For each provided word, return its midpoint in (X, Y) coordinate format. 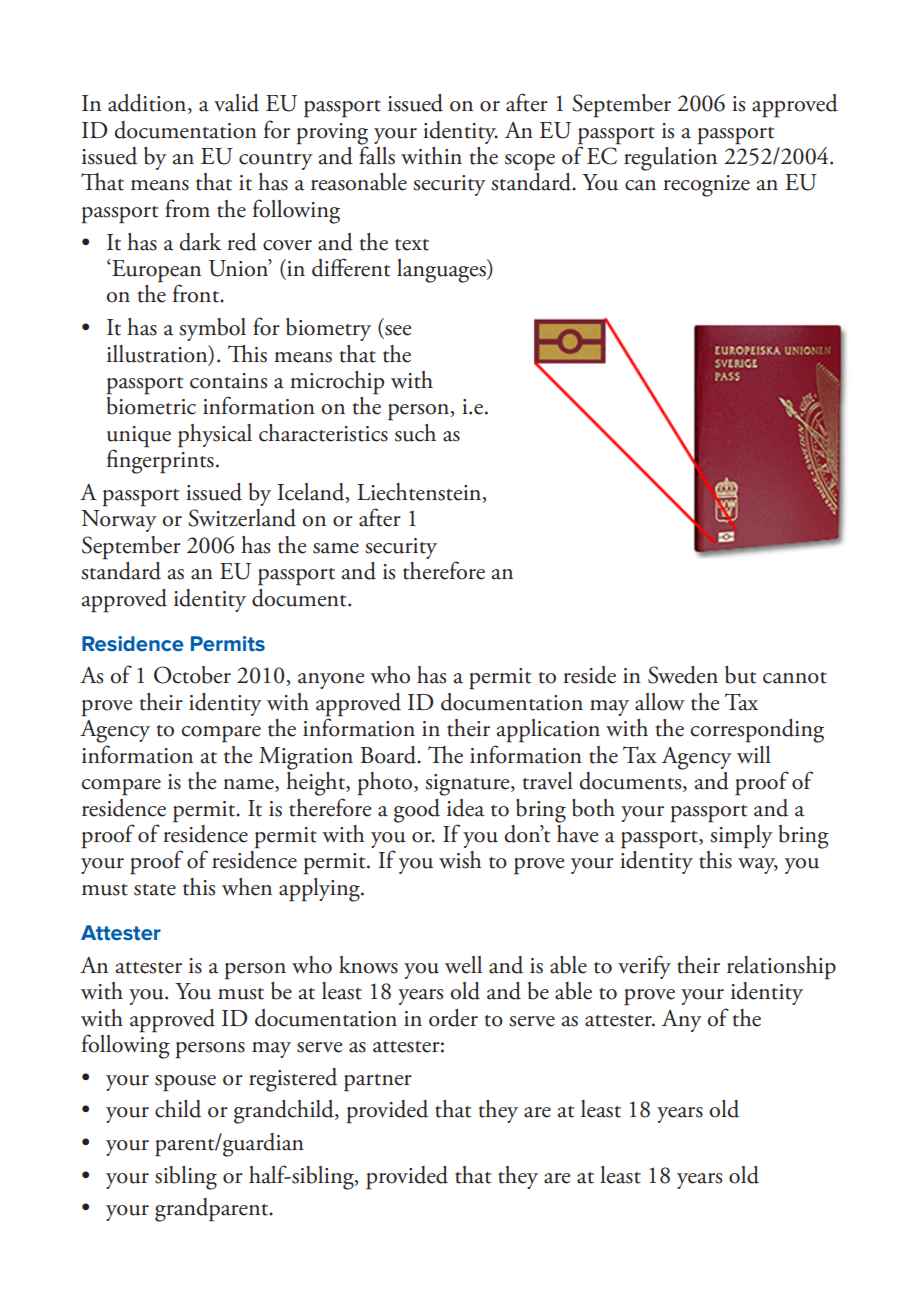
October (192, 675)
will (754, 754)
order (453, 1018)
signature (468, 785)
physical (215, 436)
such (415, 433)
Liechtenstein (420, 493)
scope (530, 162)
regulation (670, 157)
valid (236, 103)
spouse (185, 1083)
